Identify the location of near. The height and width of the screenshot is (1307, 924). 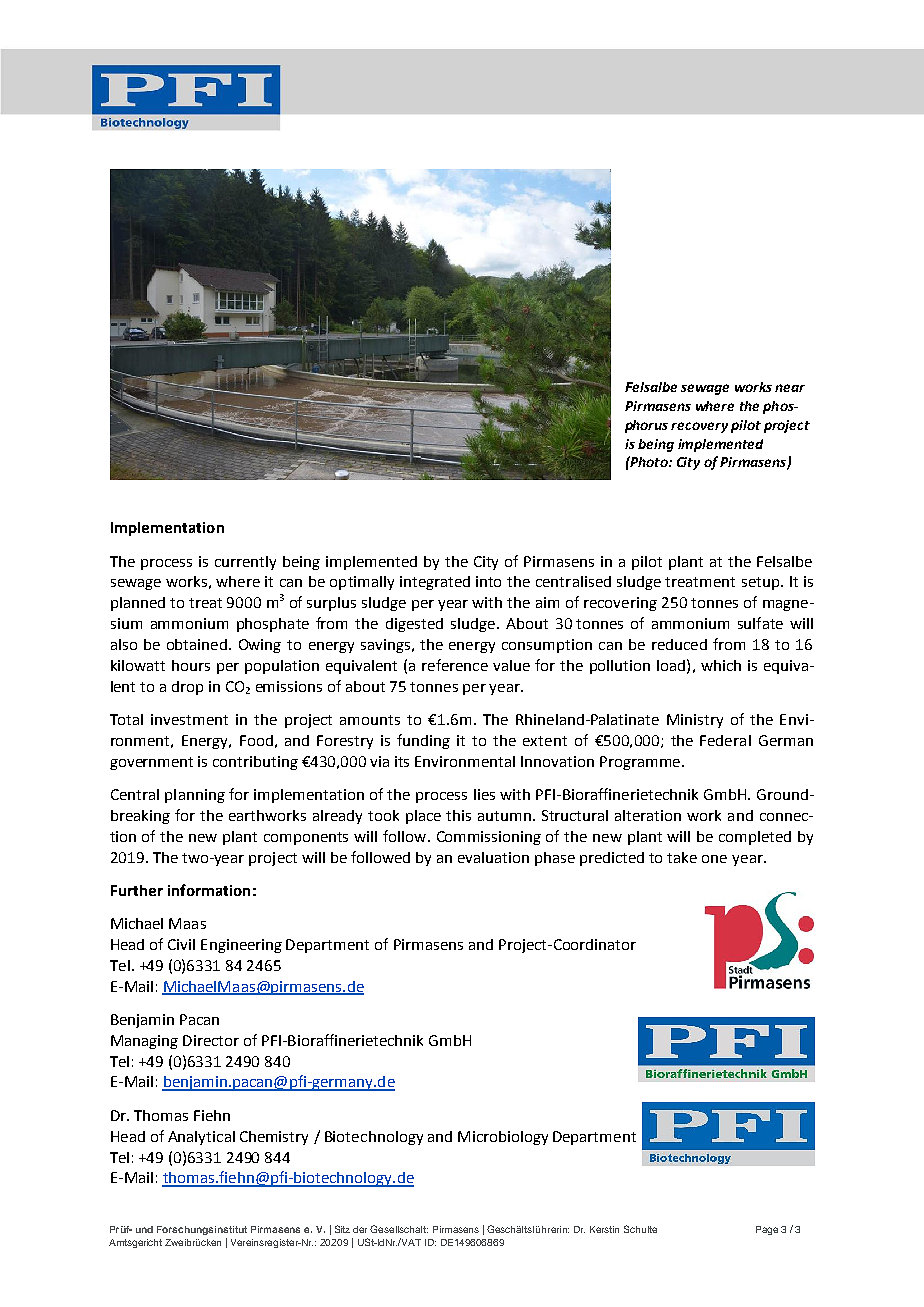
(790, 388).
